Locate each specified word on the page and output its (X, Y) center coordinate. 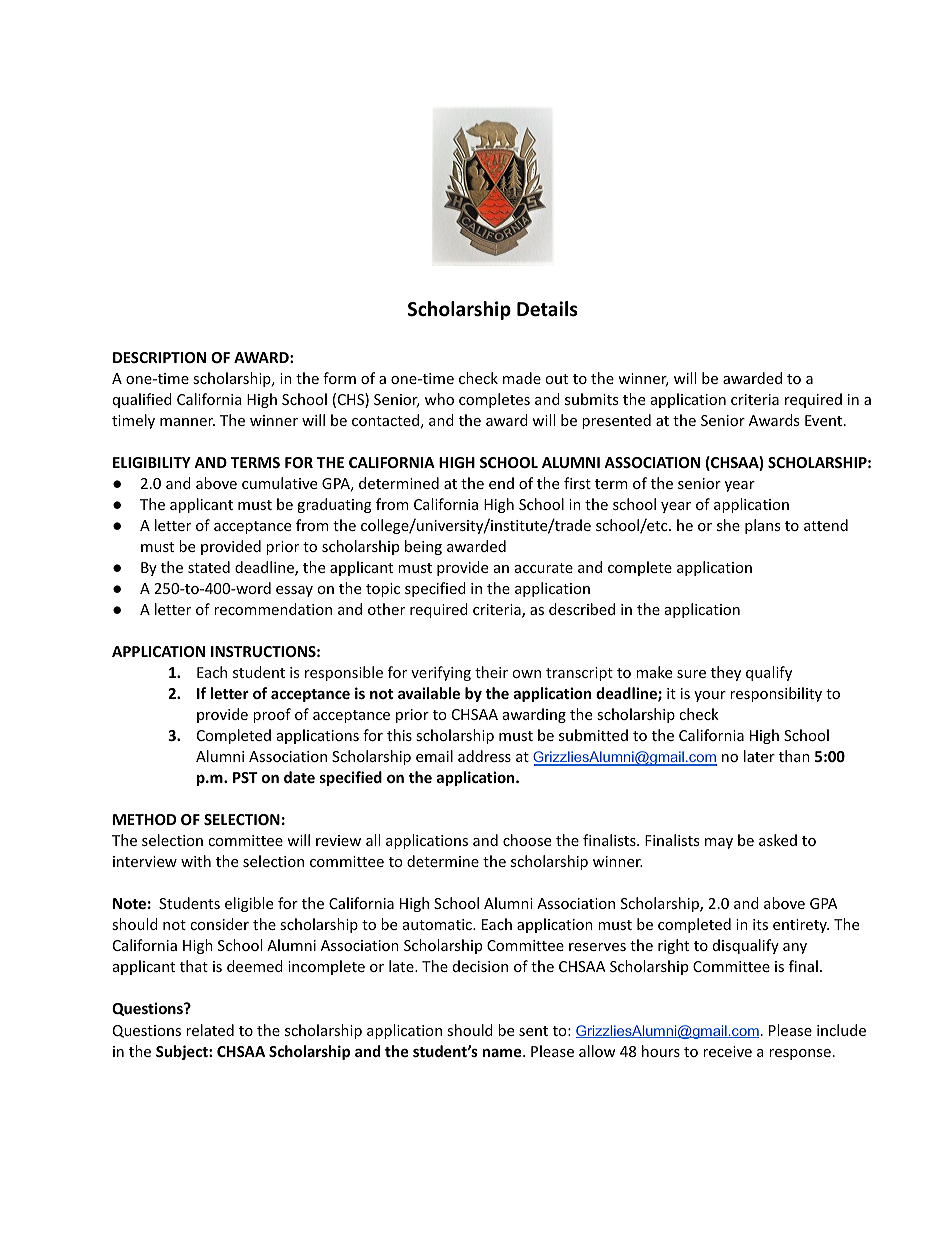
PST (245, 777)
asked (778, 840)
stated (209, 567)
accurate (544, 568)
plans (762, 526)
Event (825, 420)
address (484, 756)
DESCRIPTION (159, 357)
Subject (183, 1052)
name (503, 1052)
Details (547, 309)
